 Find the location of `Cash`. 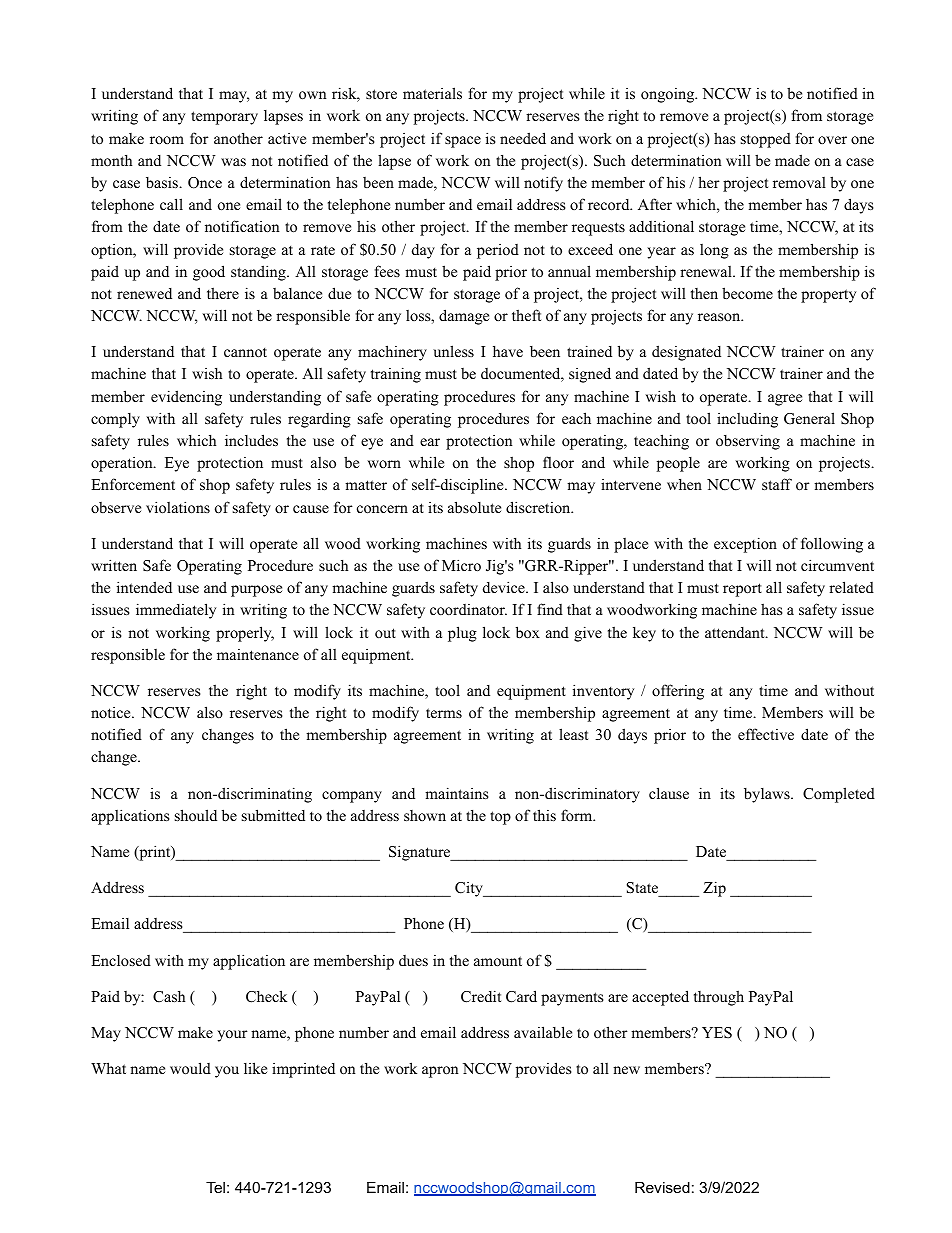

Cash is located at coordinates (169, 996).
